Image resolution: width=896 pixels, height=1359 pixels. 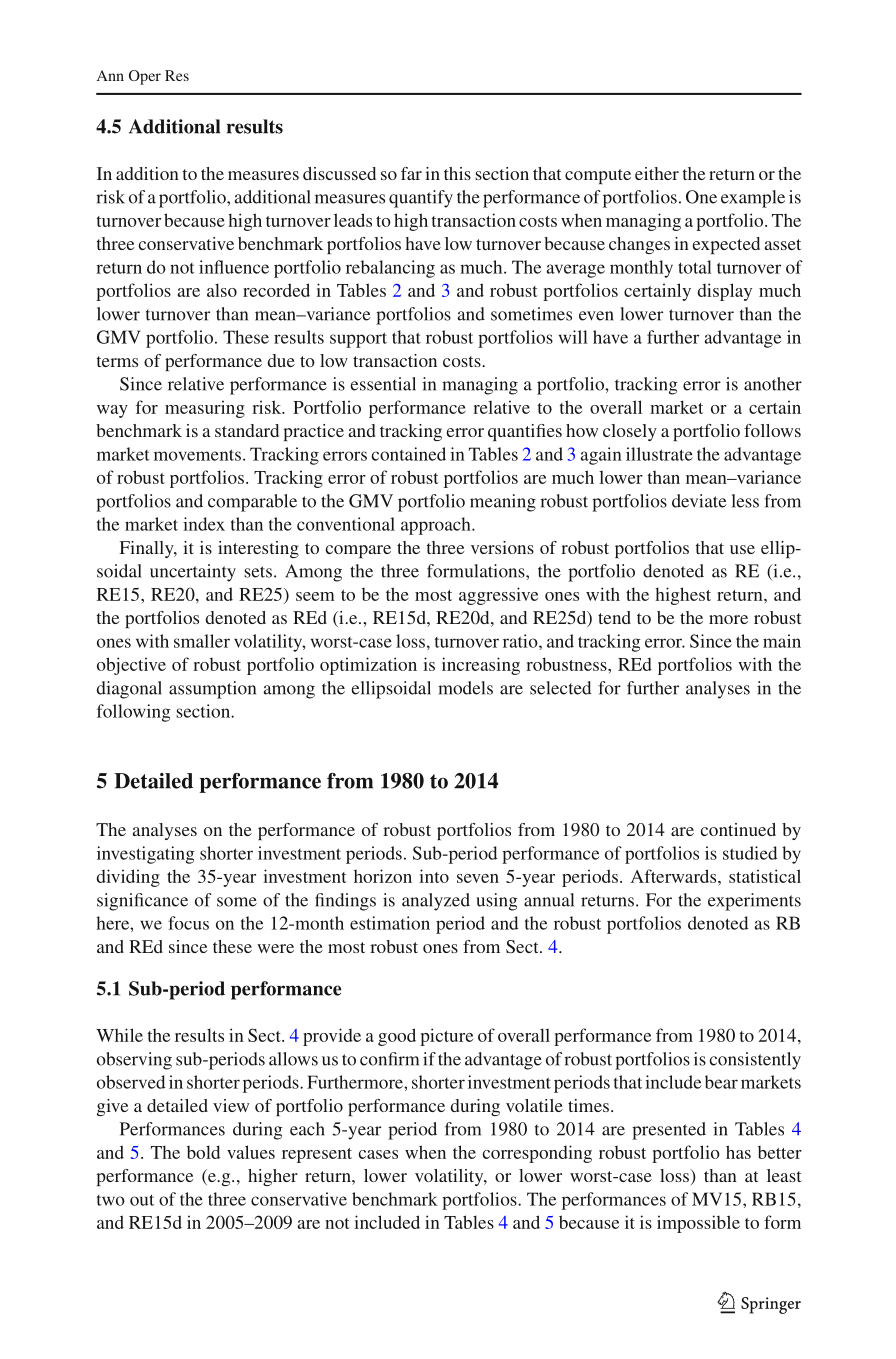 I want to click on corresponding, so click(x=537, y=1154).
